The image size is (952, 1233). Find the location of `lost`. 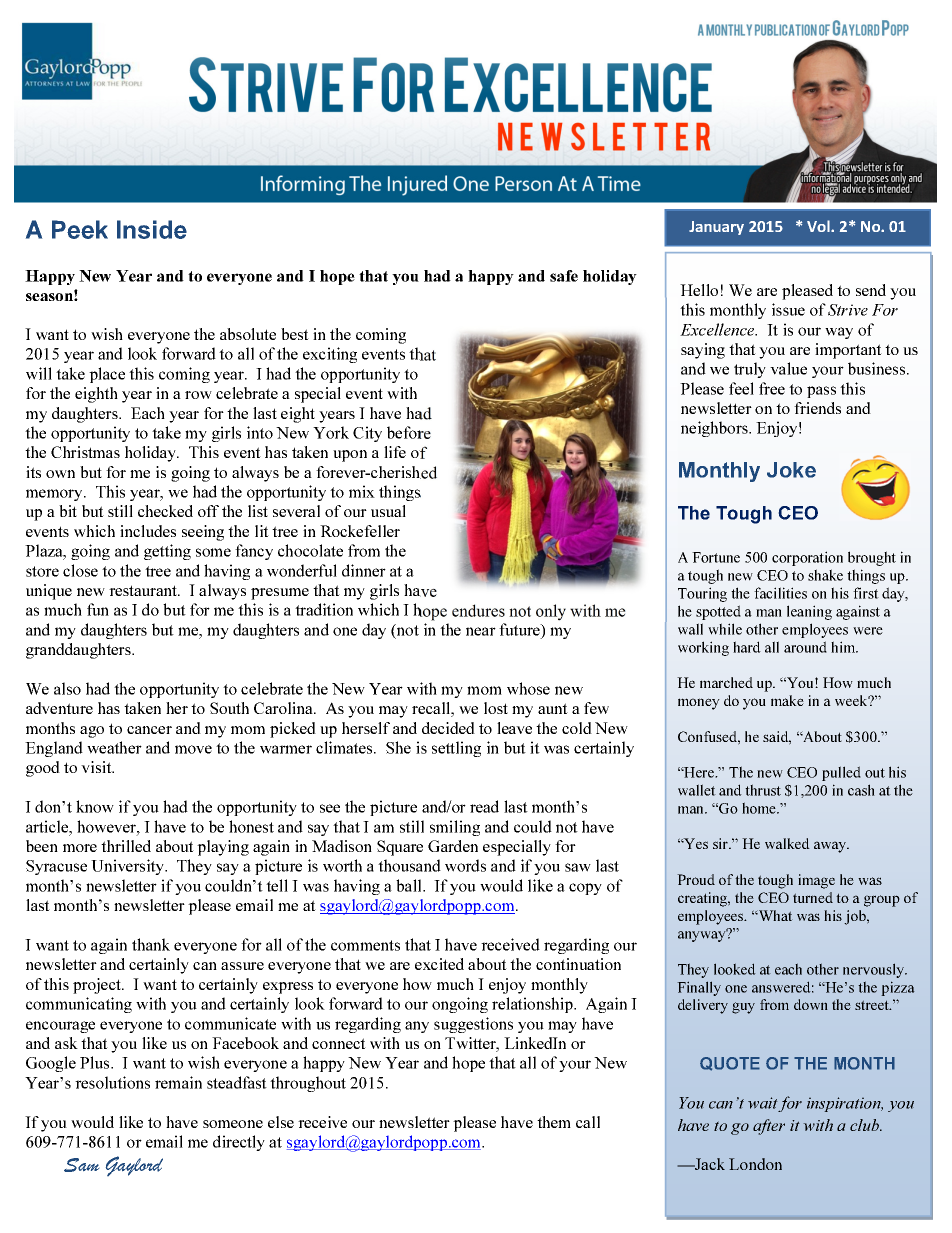

lost is located at coordinates (496, 708).
